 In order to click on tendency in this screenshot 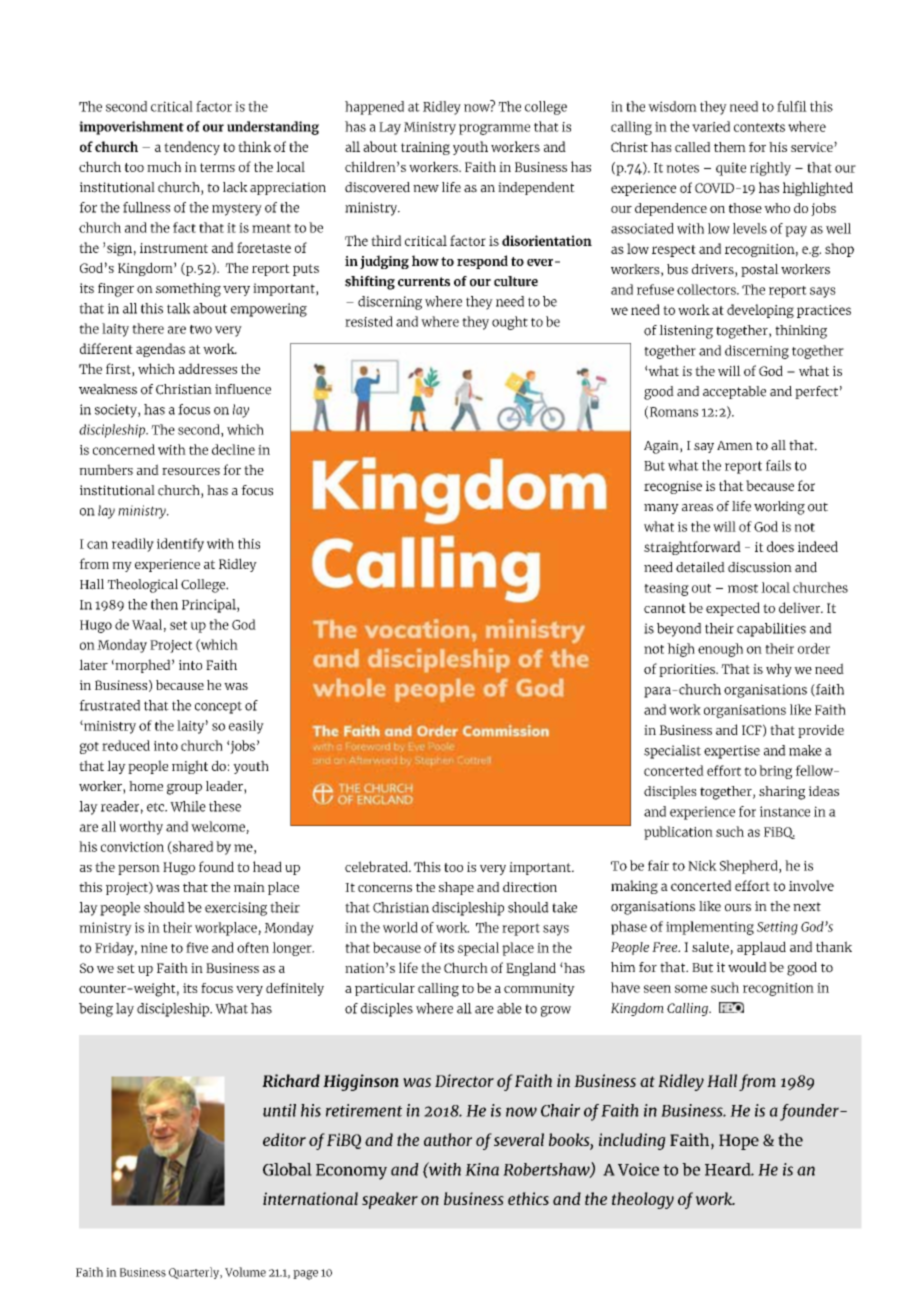, I will do `click(192, 148)`.
